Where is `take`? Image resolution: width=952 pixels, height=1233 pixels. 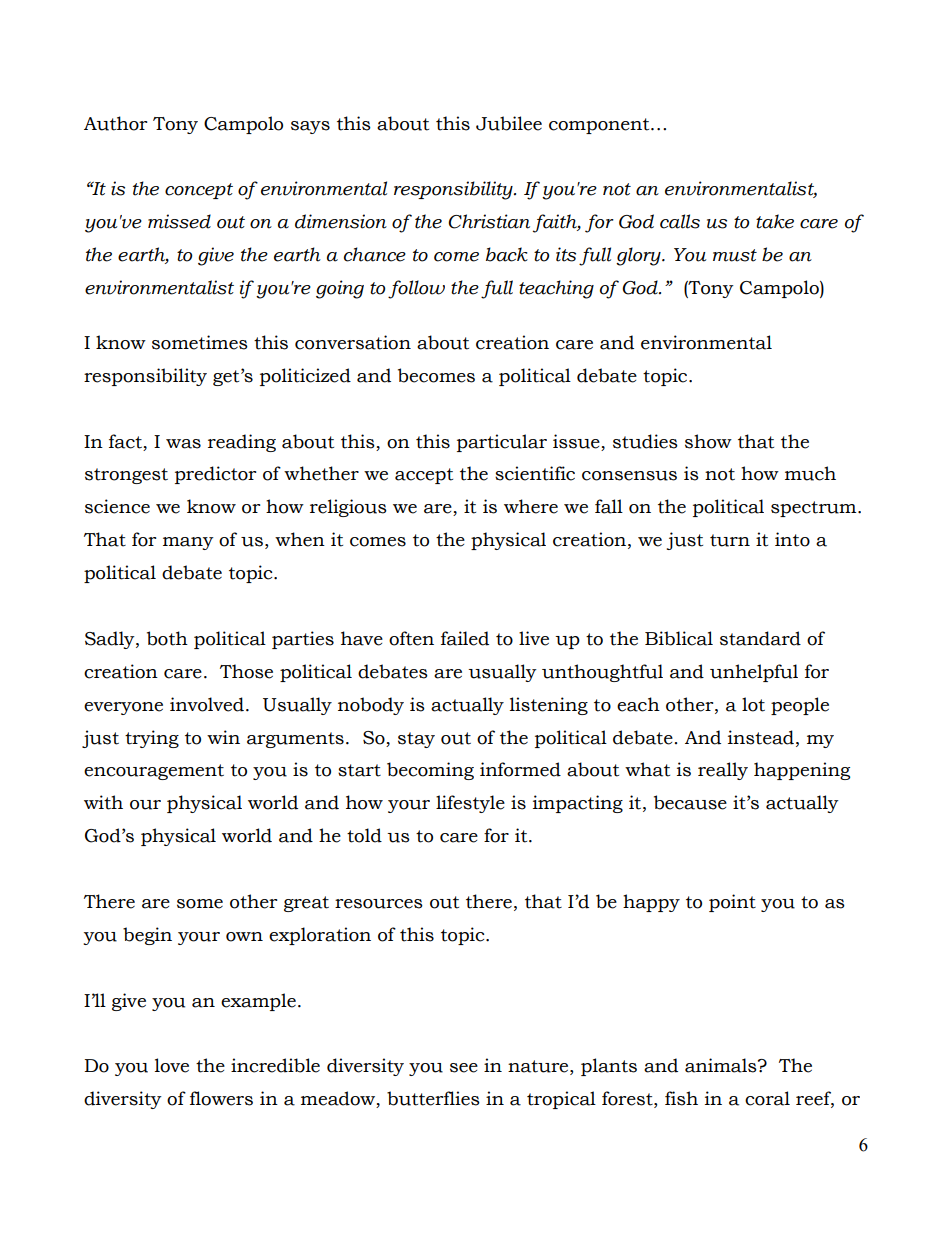
take is located at coordinates (775, 221).
